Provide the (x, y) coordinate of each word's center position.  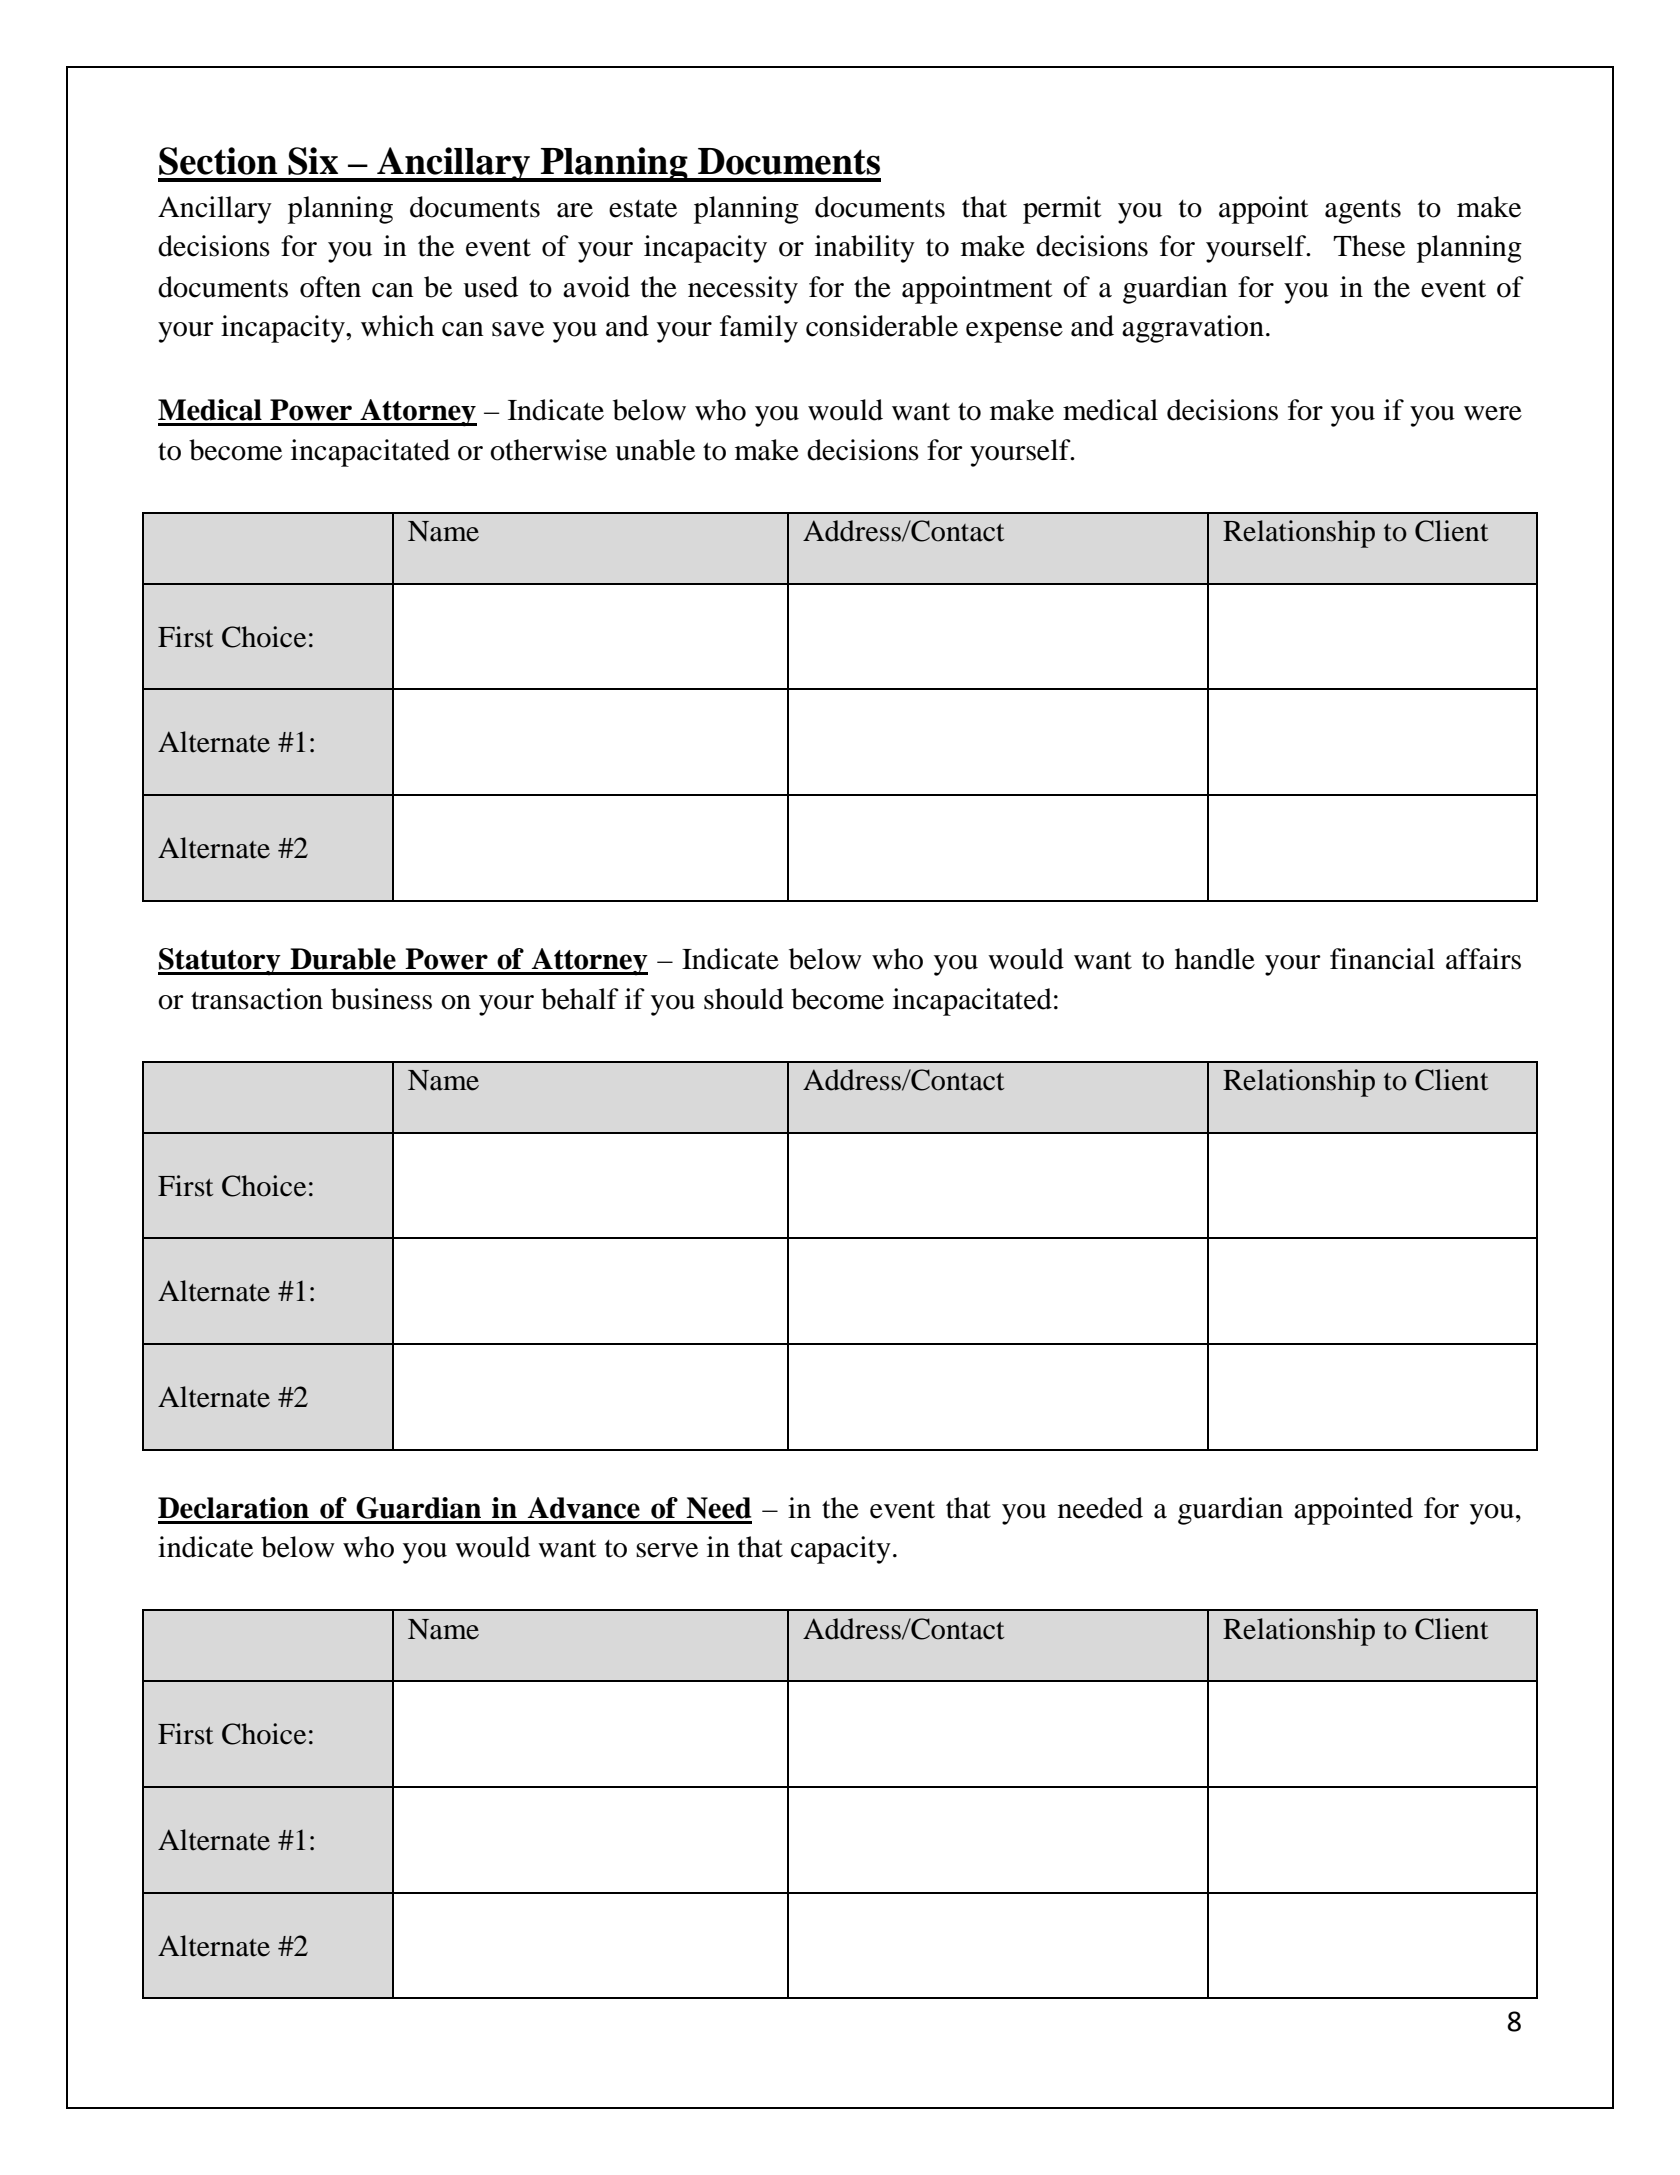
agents (1363, 212)
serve (667, 1550)
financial (1382, 959)
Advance (584, 1508)
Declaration (233, 1508)
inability (865, 249)
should (744, 999)
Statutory (220, 961)
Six (313, 161)
